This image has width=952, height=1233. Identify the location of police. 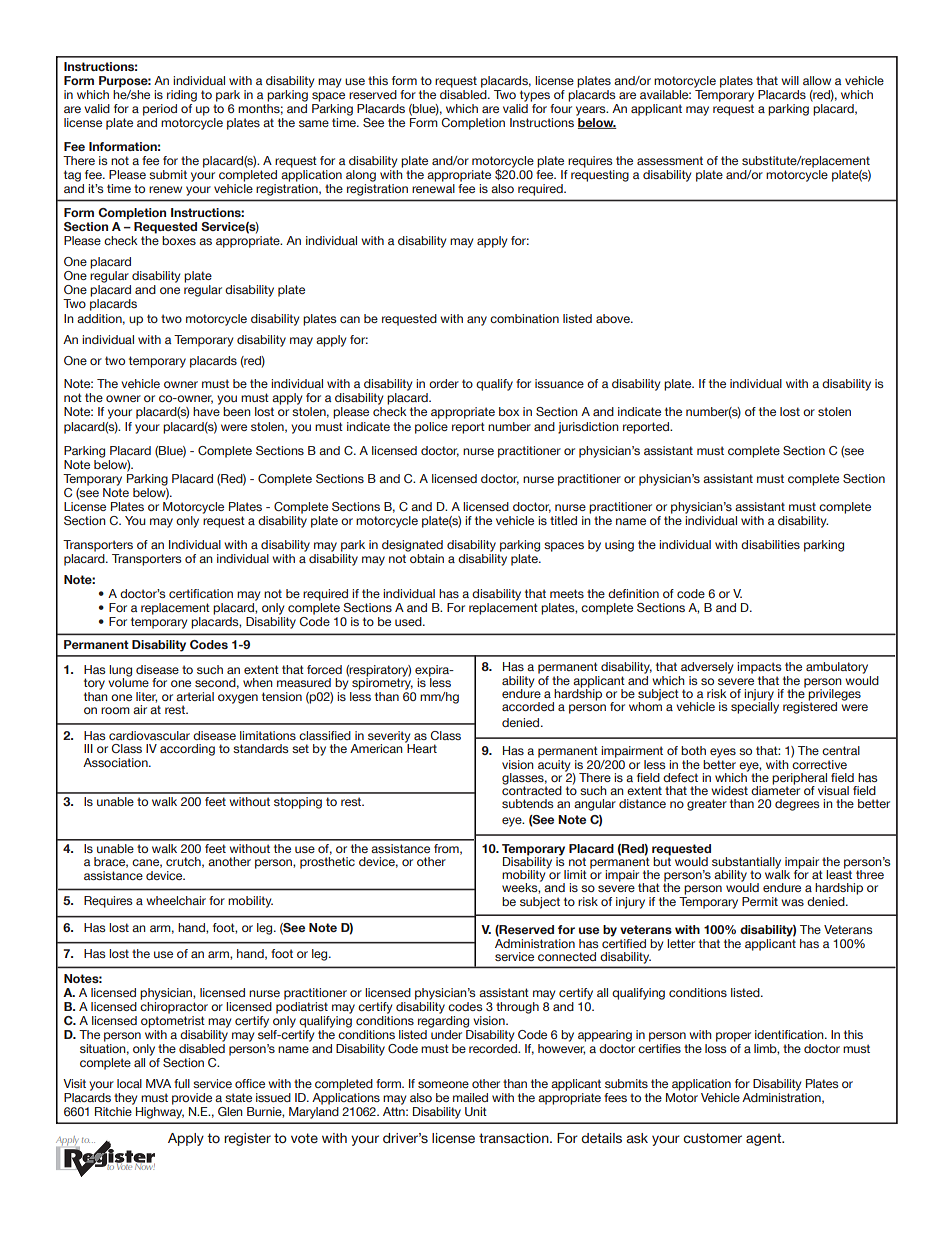
(431, 428).
